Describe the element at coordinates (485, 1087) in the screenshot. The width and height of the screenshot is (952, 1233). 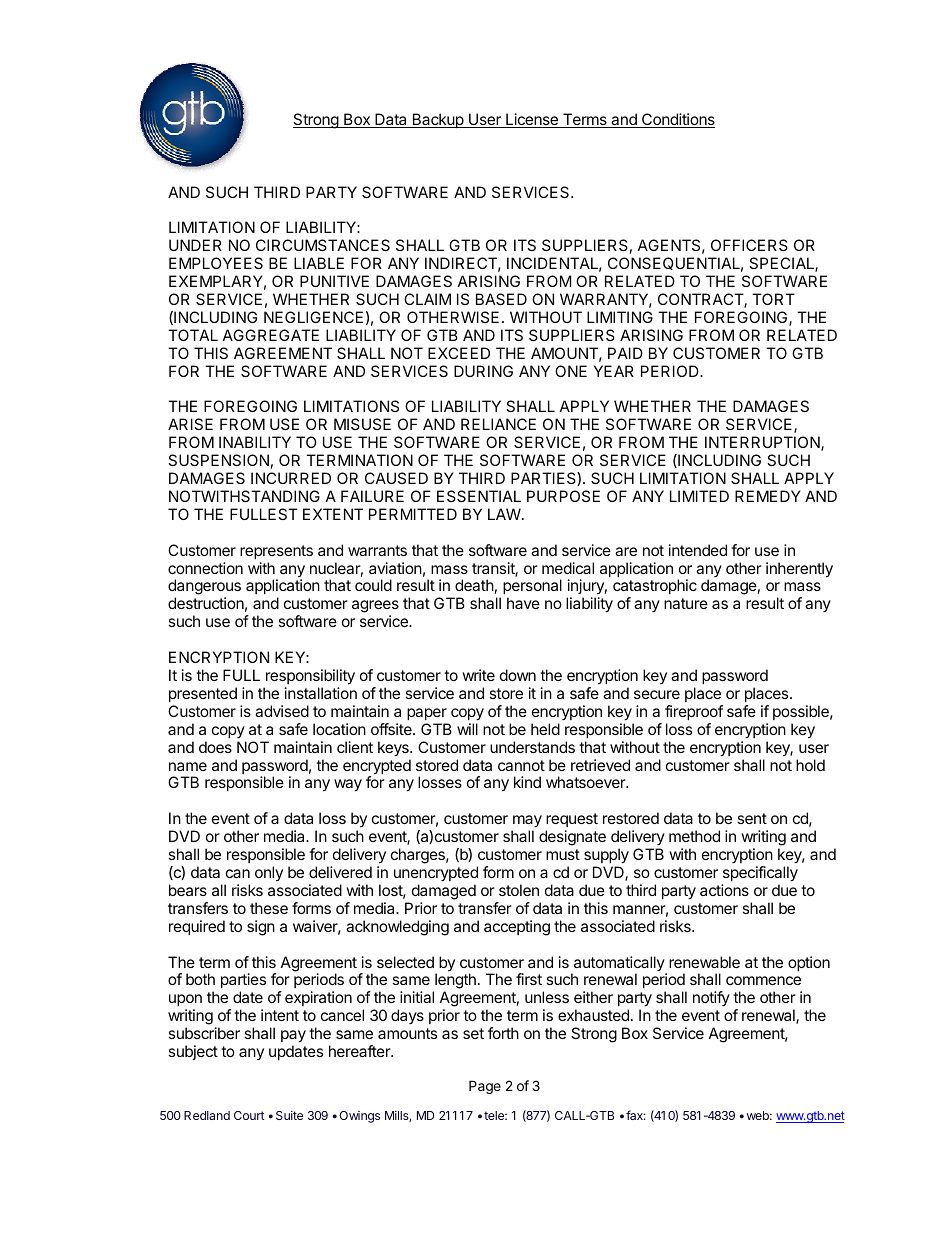
I see `Page` at that location.
